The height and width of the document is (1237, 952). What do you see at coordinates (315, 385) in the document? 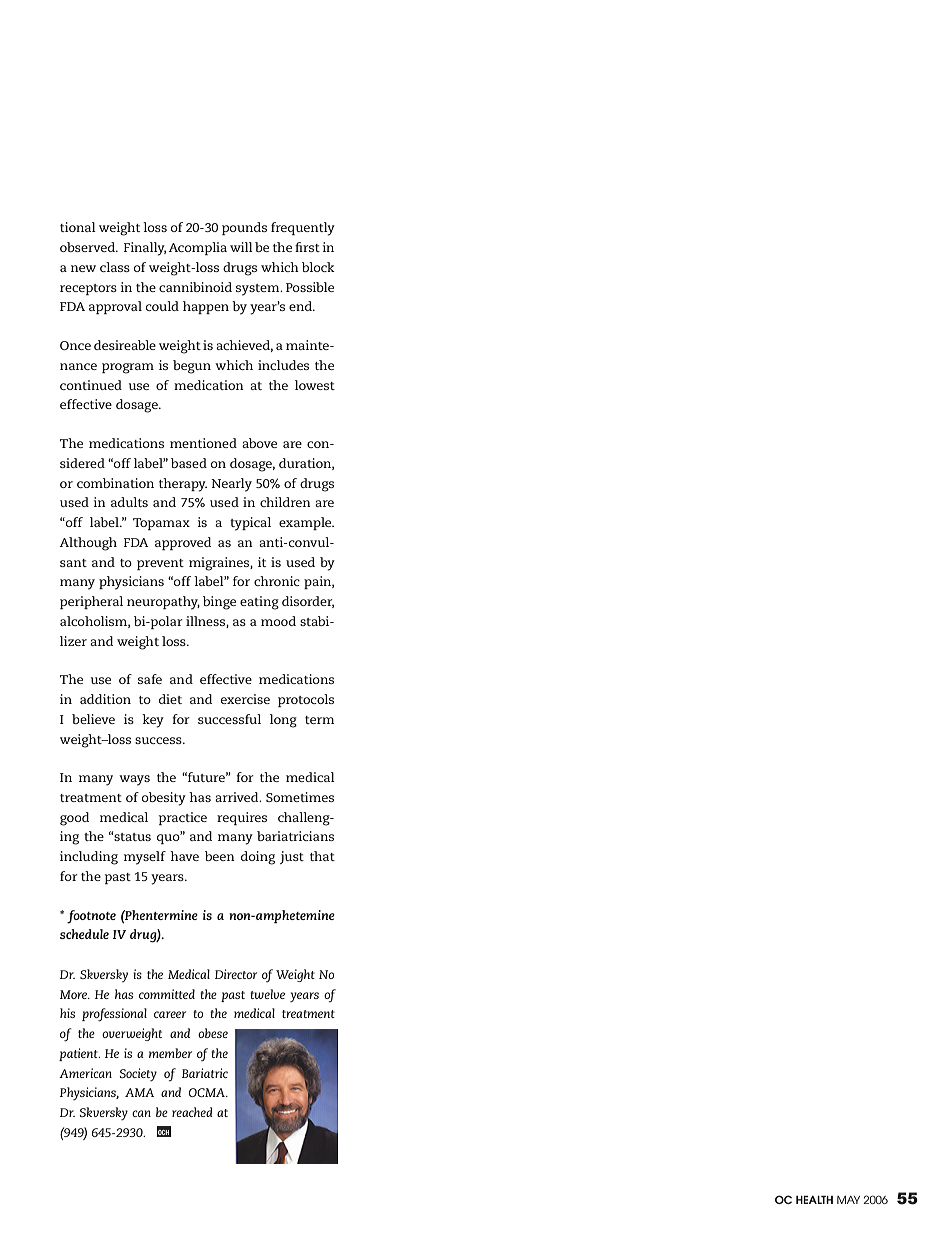
I see `lowest` at bounding box center [315, 385].
